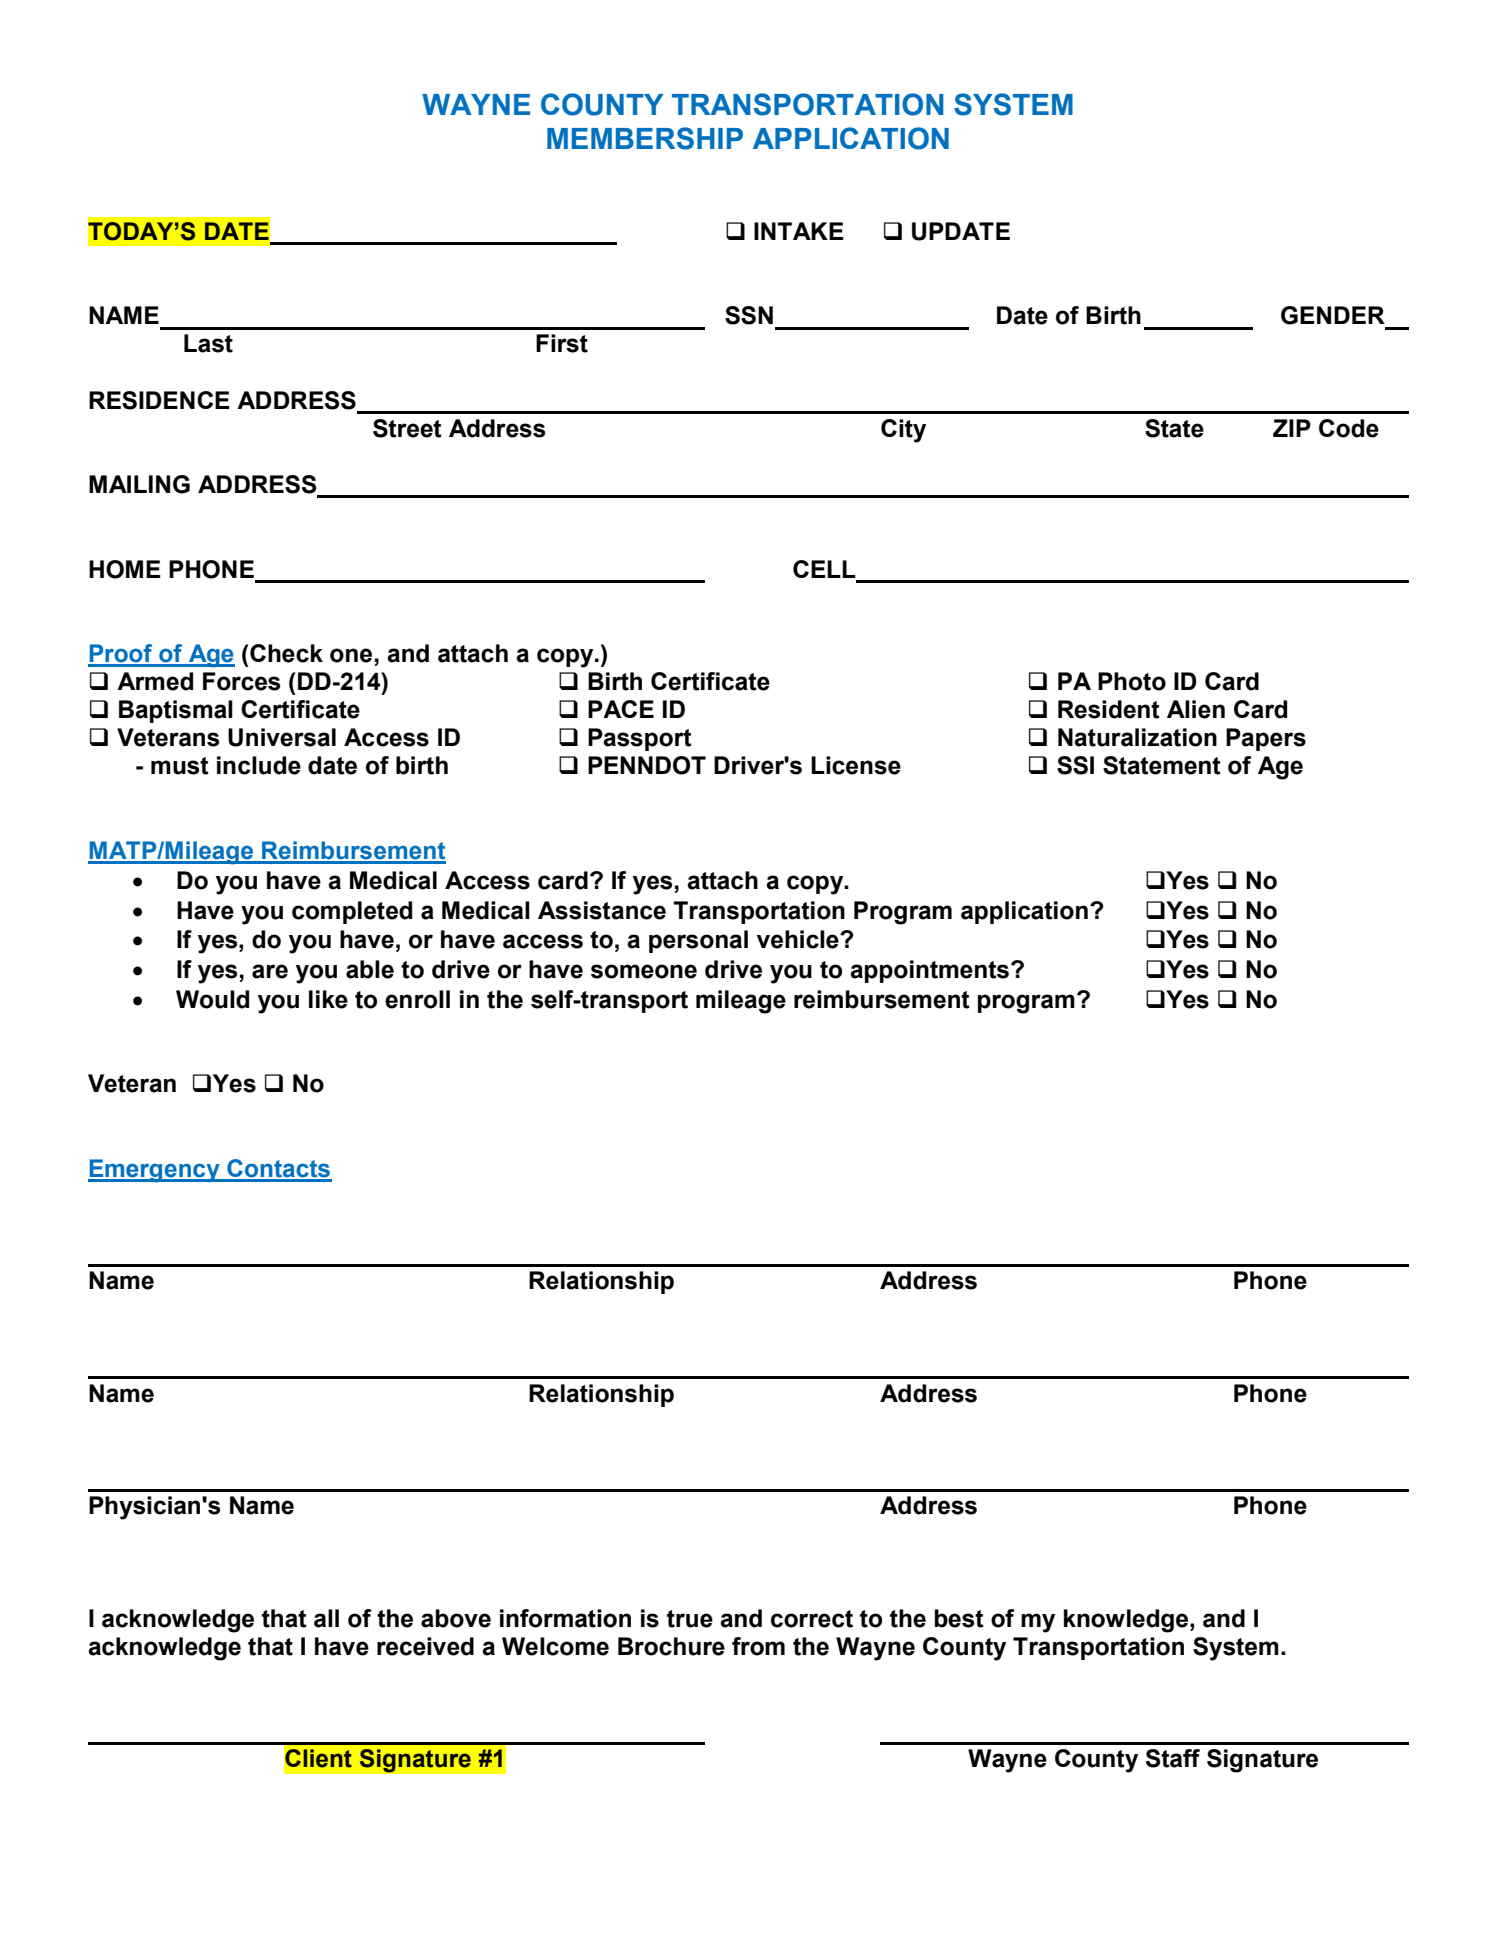 This page has height=1938, width=1497. What do you see at coordinates (326, 1618) in the page?
I see `all` at bounding box center [326, 1618].
